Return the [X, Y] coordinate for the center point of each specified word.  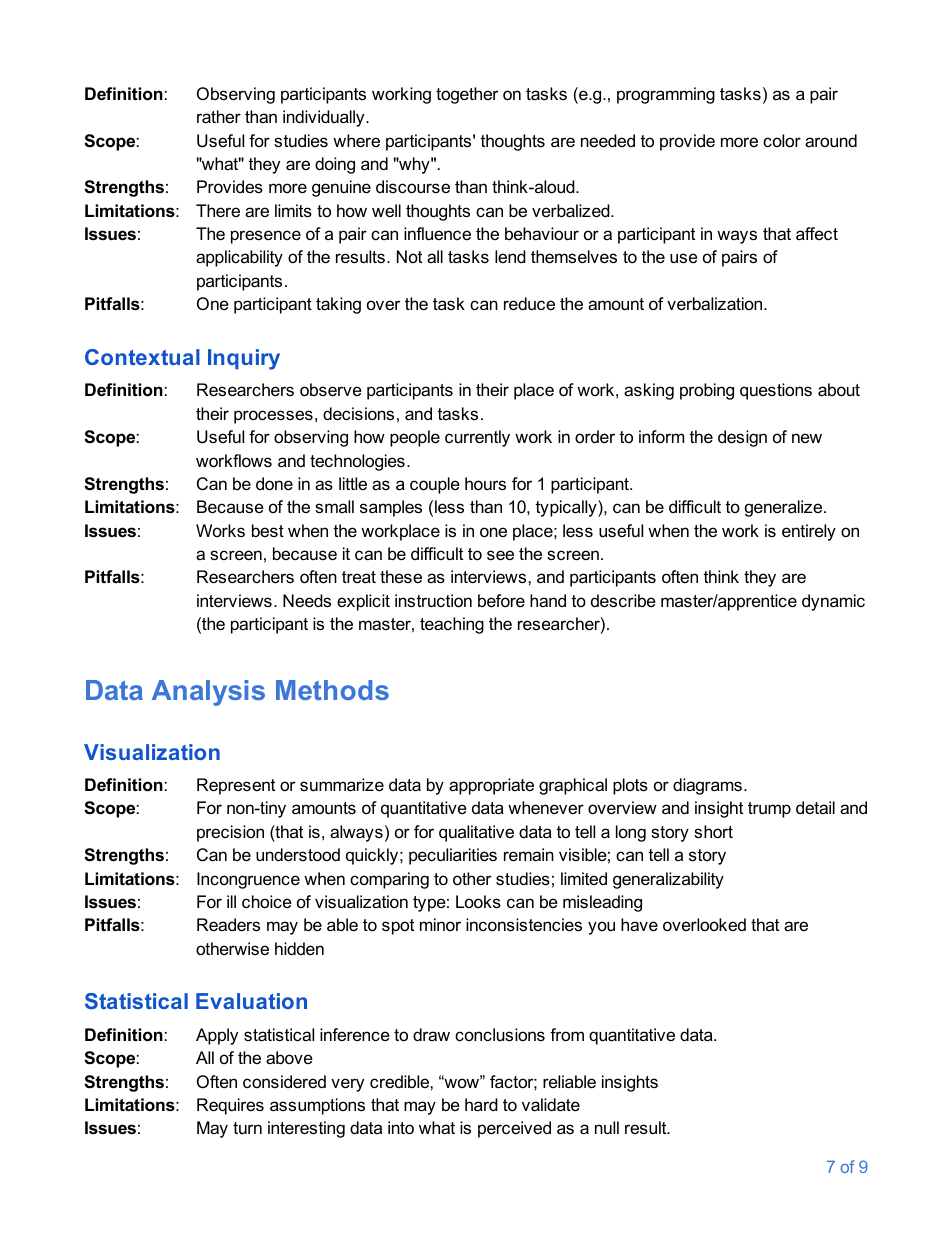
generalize [785, 508]
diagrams [707, 786]
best [268, 530]
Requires [230, 1106]
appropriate [491, 786]
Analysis [208, 693]
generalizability [668, 880]
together [467, 95]
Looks [478, 901]
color [782, 140]
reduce [529, 304]
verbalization [716, 304]
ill [231, 901]
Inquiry [244, 359]
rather [219, 117]
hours [485, 484]
